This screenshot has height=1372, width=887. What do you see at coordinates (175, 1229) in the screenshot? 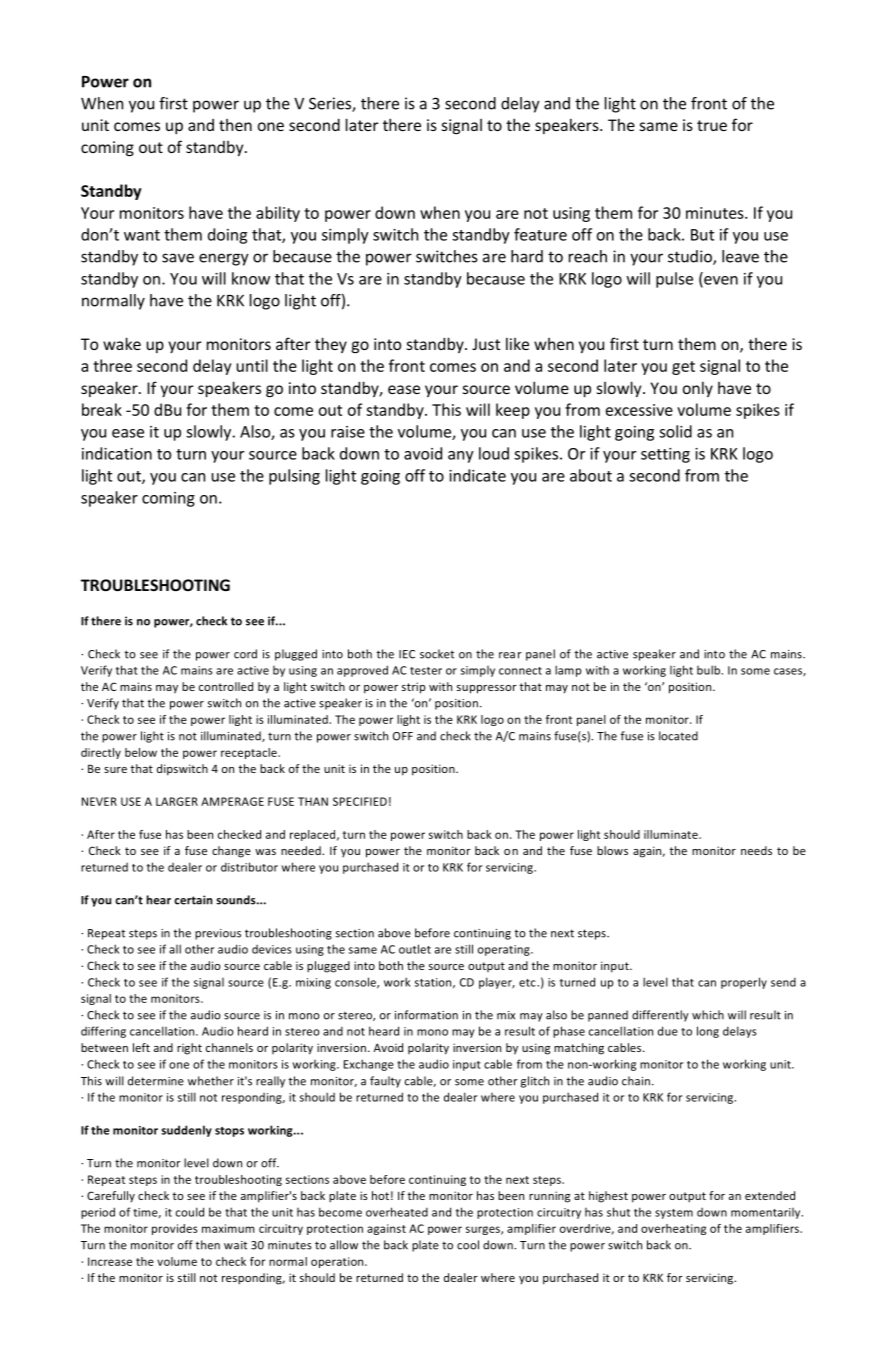
I see `provides` at bounding box center [175, 1229].
